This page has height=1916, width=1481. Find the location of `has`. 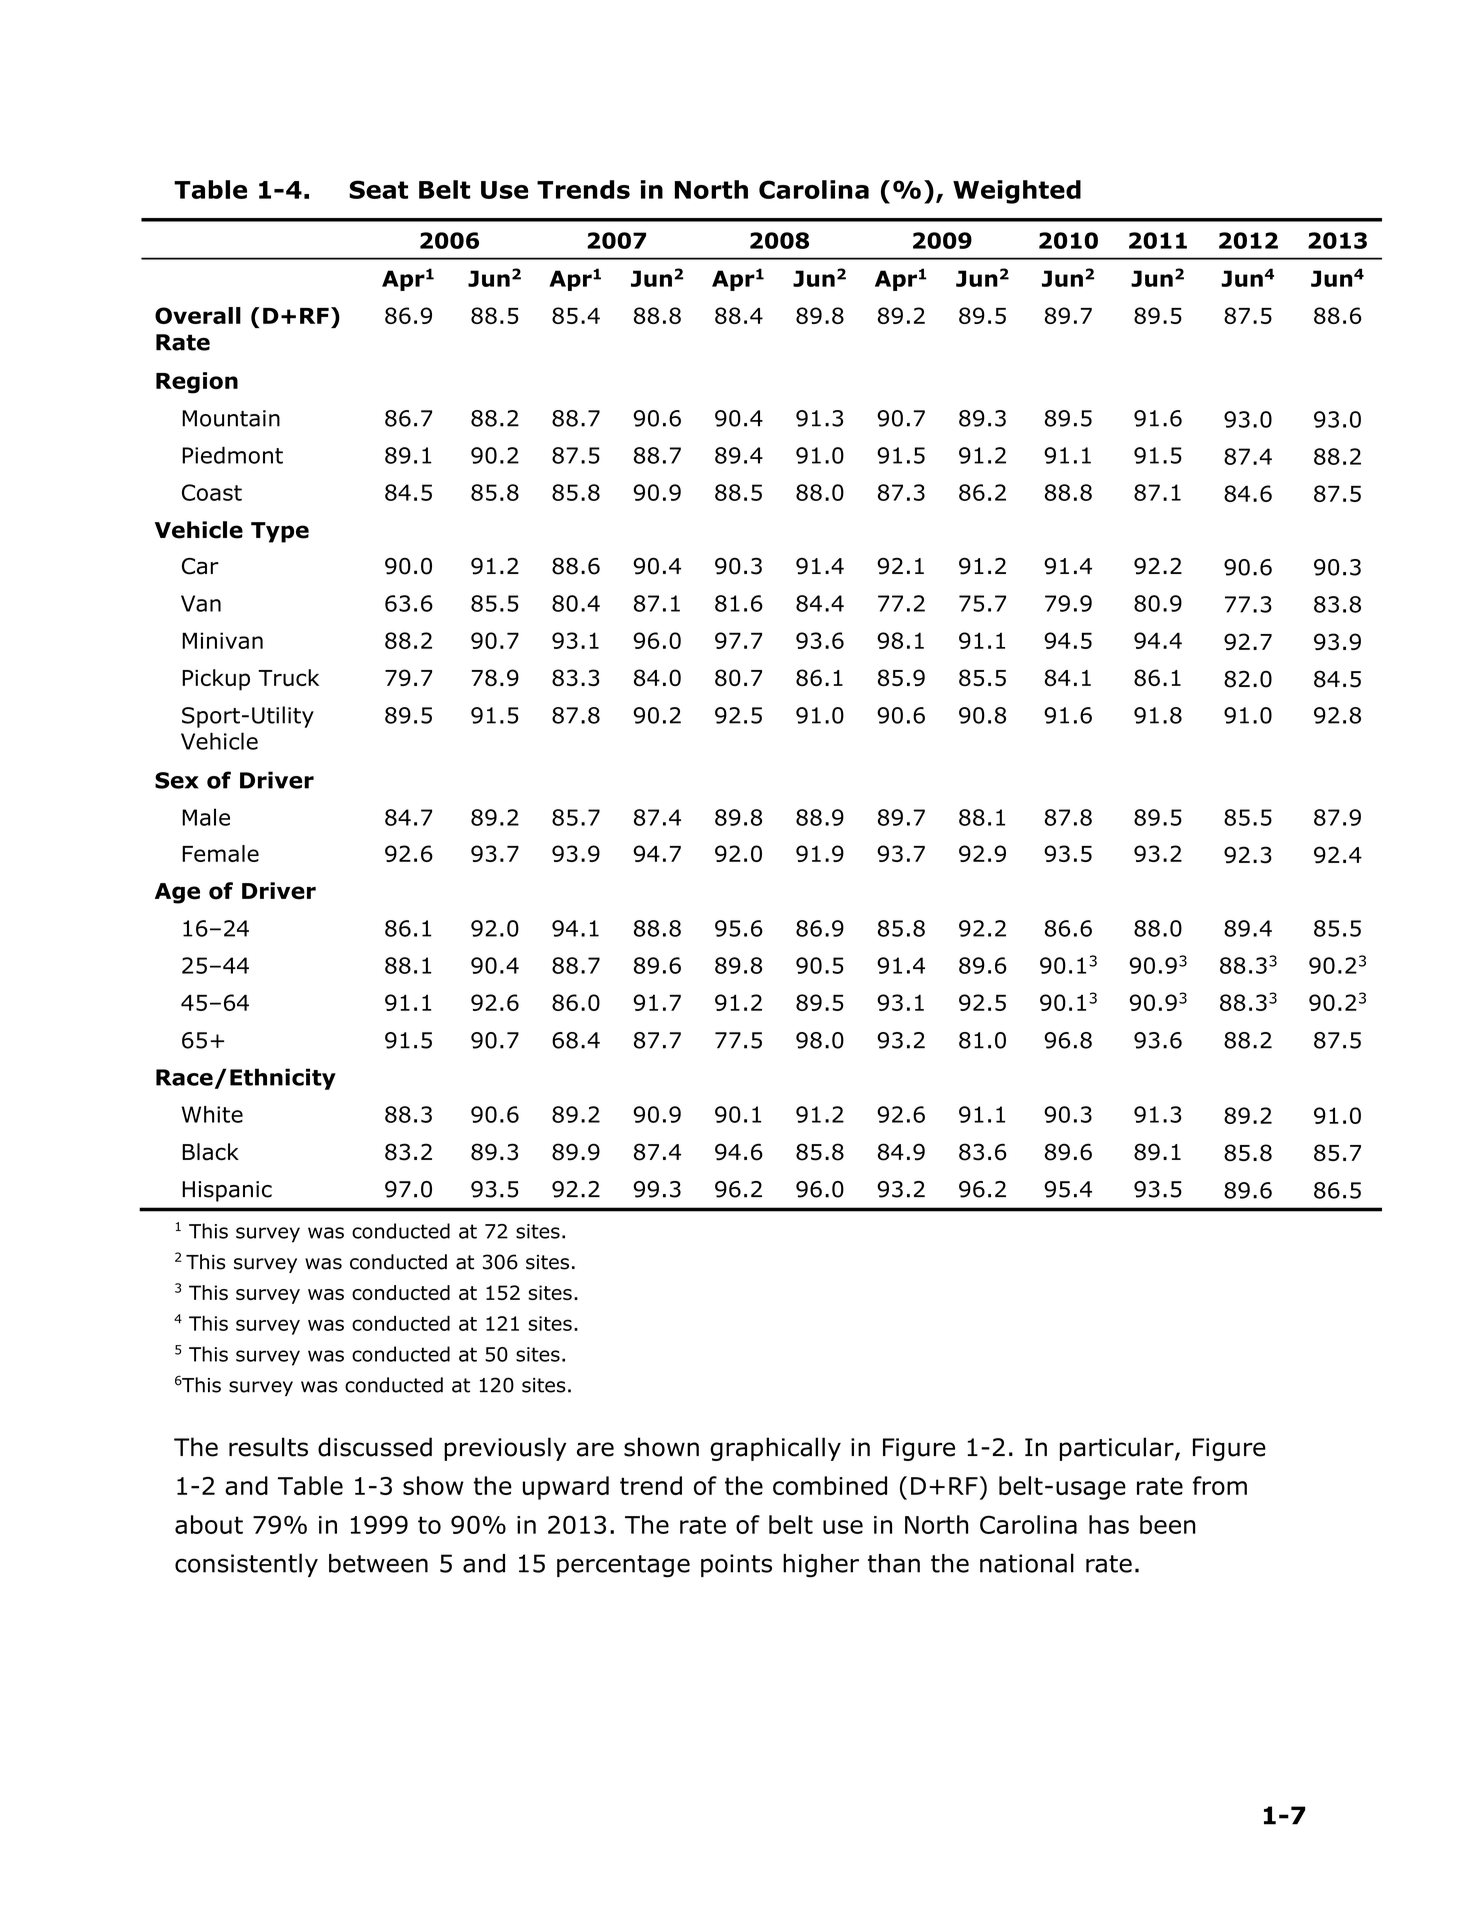

has is located at coordinates (1109, 1524).
